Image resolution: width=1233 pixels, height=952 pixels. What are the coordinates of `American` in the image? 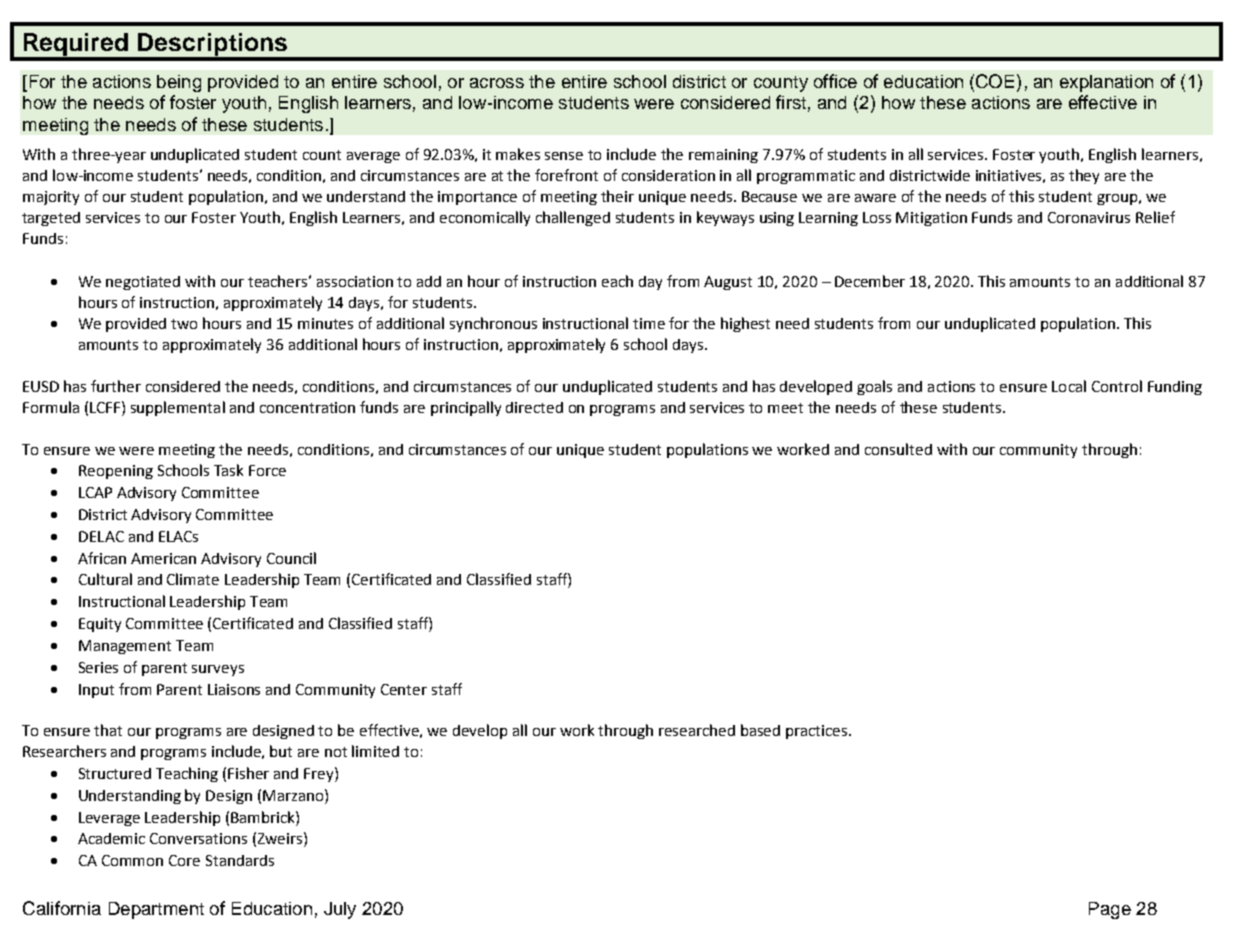 It's located at (163, 558).
